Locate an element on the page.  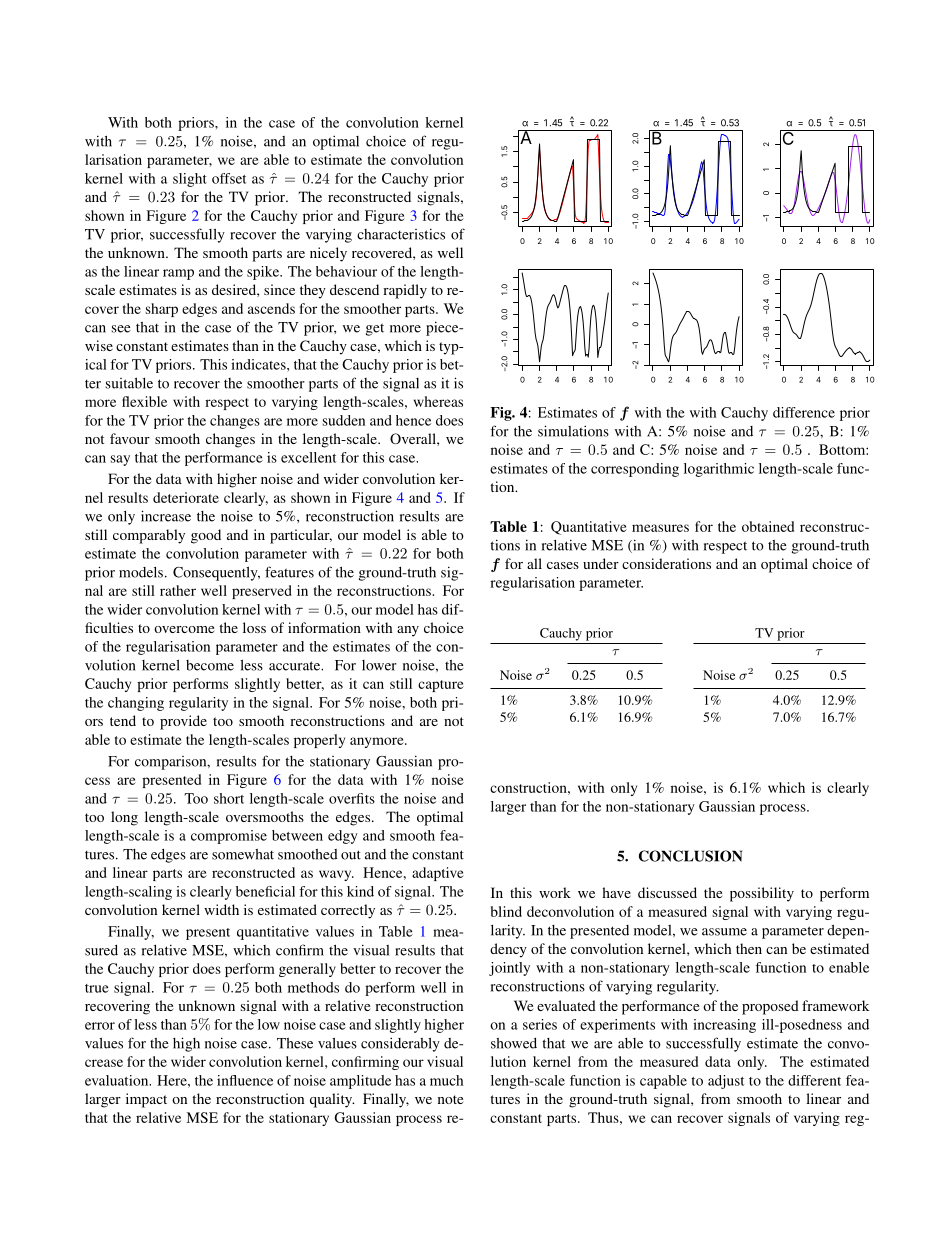
under is located at coordinates (601, 563).
